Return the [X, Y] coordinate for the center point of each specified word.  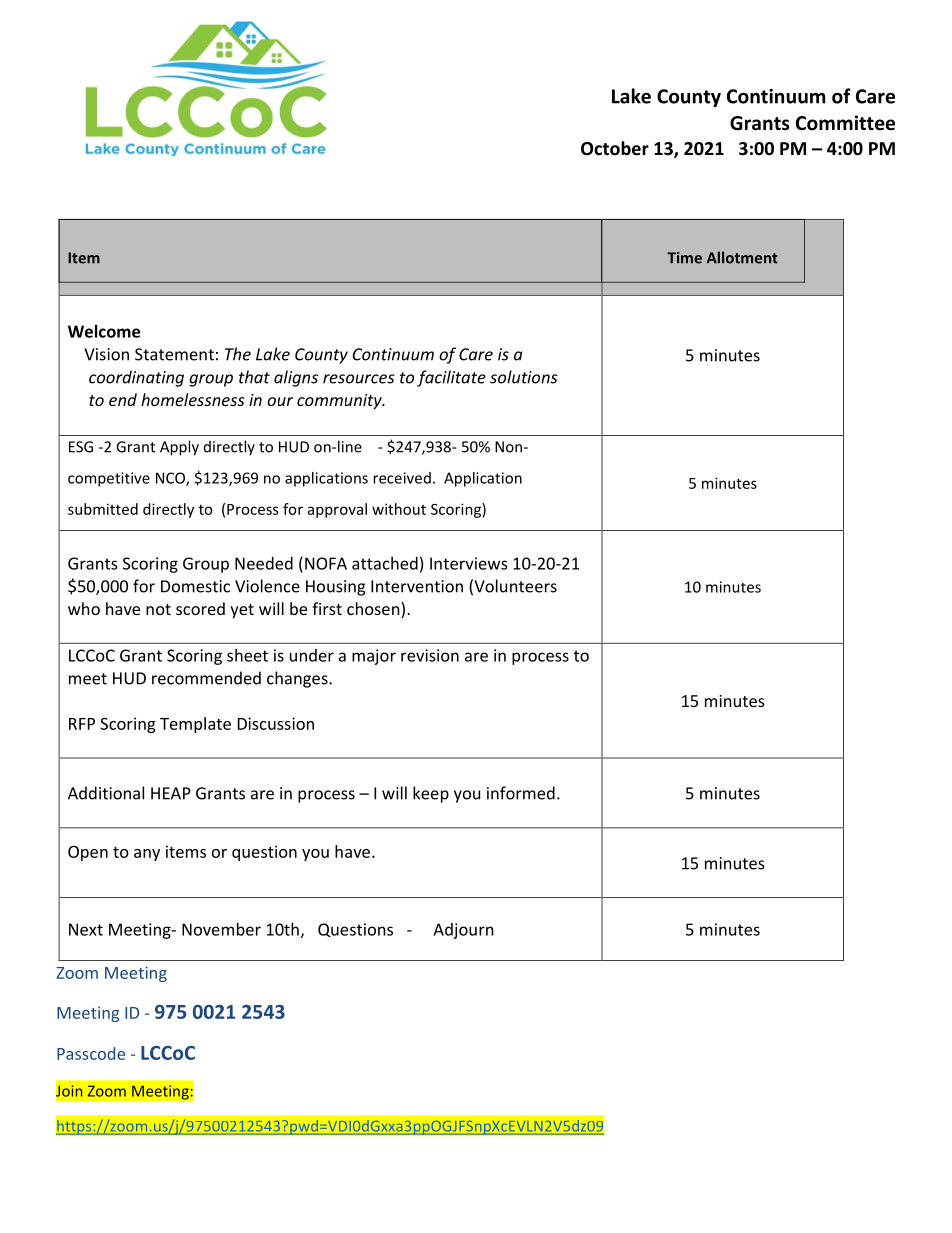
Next [86, 929]
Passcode [91, 1053]
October [615, 148]
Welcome [104, 331]
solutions [524, 377]
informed [521, 793]
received [402, 478]
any [147, 855]
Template [195, 725]
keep [431, 794]
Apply [179, 448]
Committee [845, 123]
